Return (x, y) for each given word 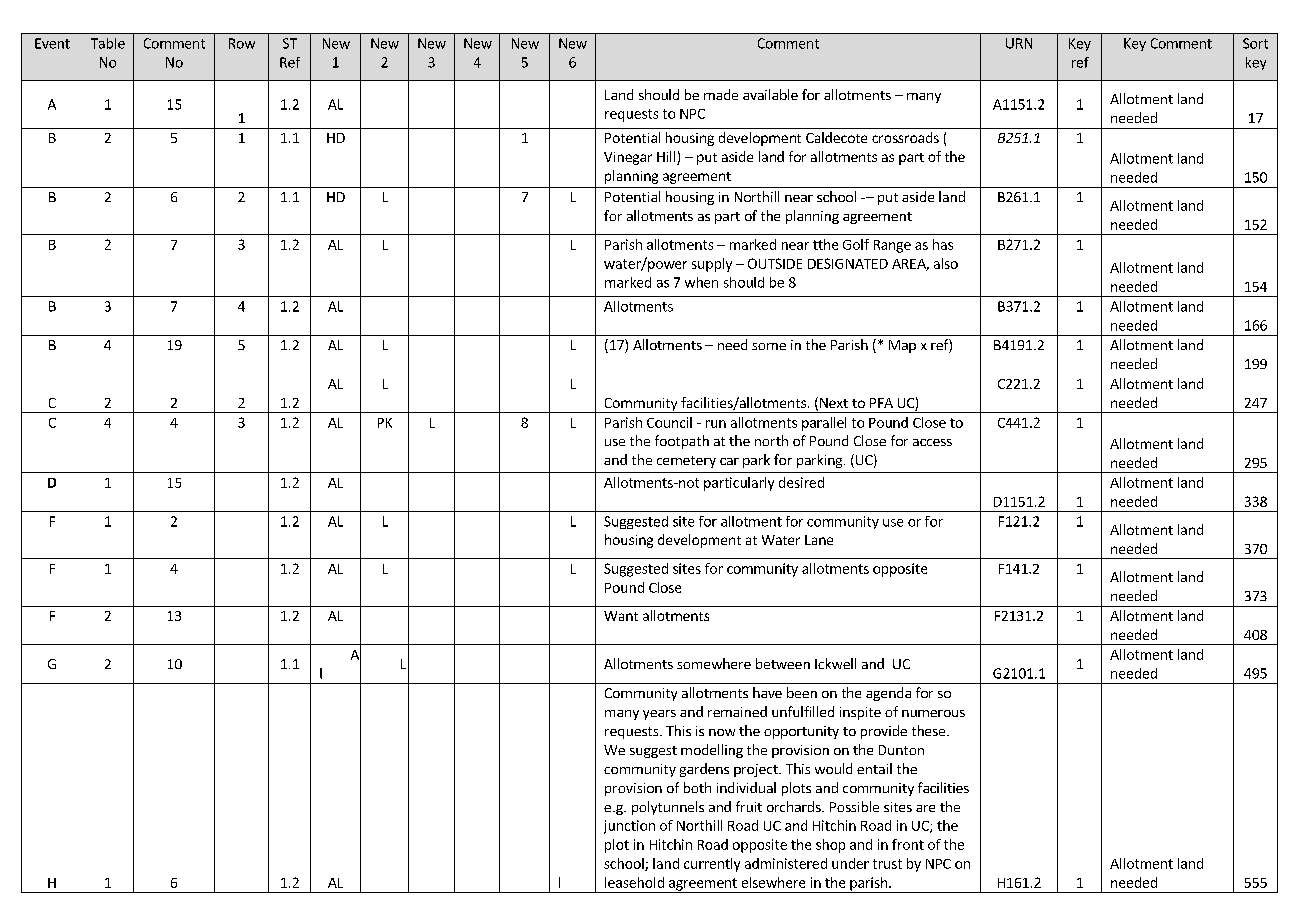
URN (1019, 43)
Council (669, 422)
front (908, 844)
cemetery (686, 462)
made (721, 94)
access (932, 442)
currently (712, 865)
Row (242, 43)
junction (629, 827)
